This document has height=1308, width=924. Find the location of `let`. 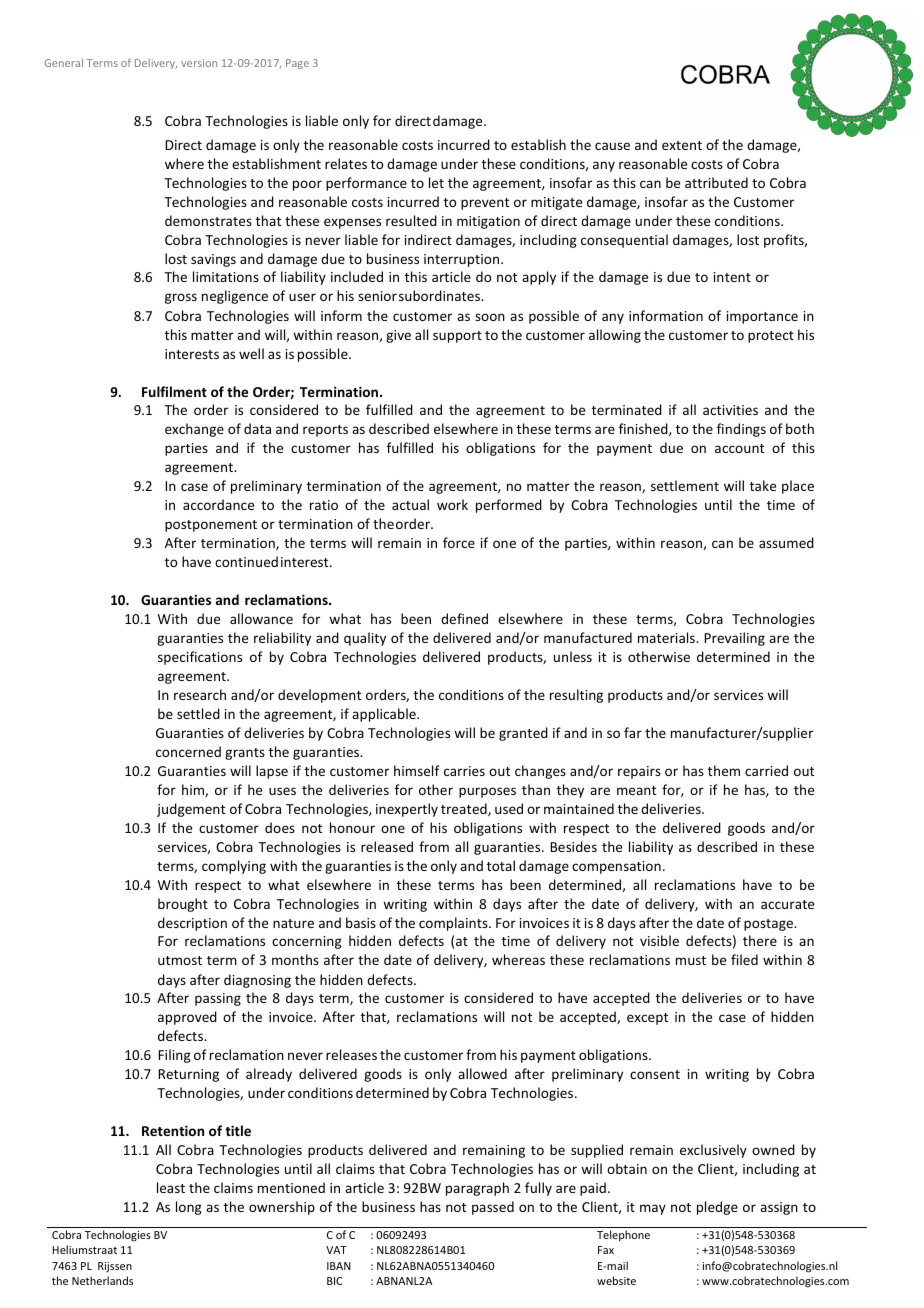

let is located at coordinates (436, 182).
